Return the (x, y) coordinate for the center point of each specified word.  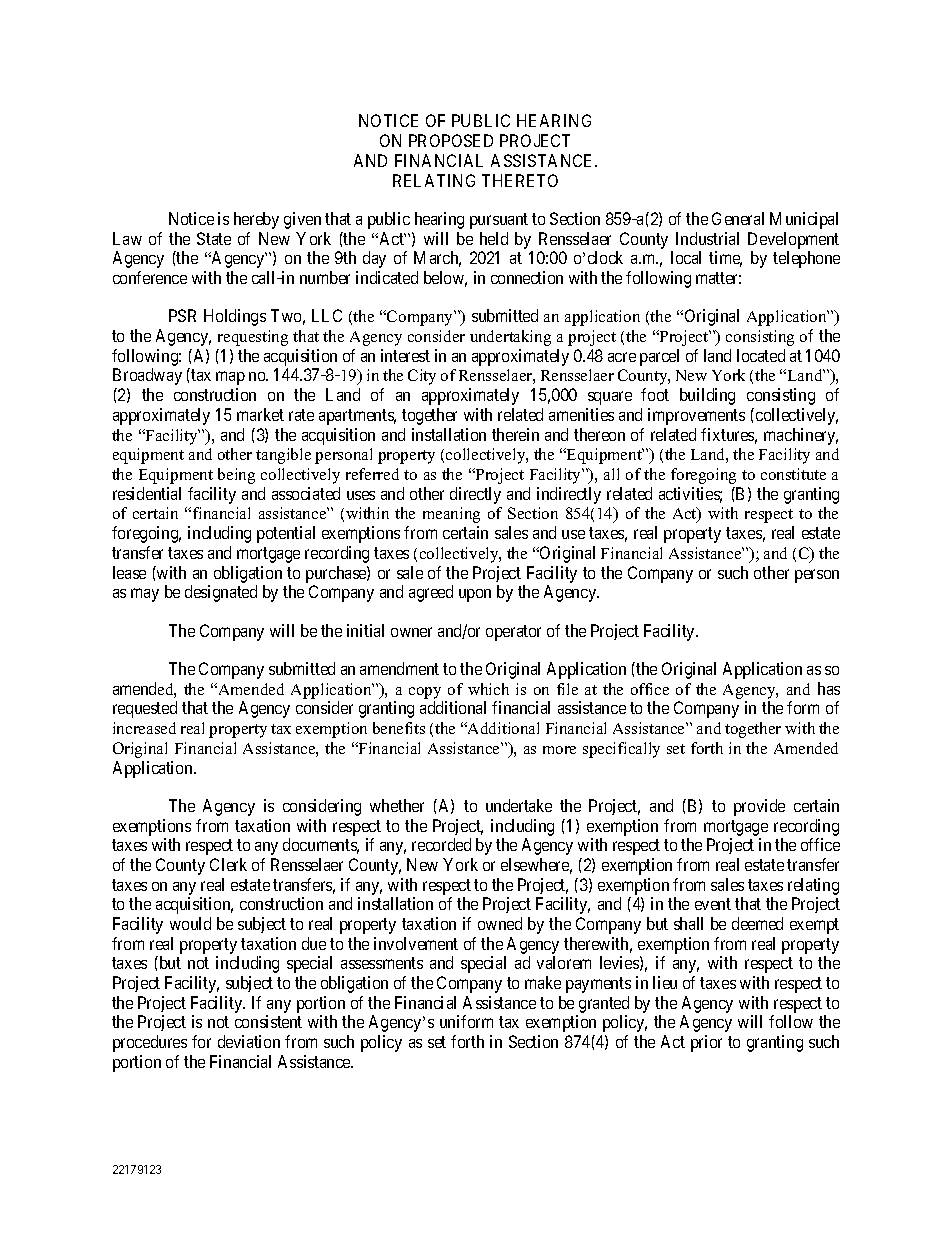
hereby (256, 220)
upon (475, 595)
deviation (249, 1041)
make (543, 982)
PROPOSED (451, 140)
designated (221, 593)
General (738, 218)
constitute (793, 474)
